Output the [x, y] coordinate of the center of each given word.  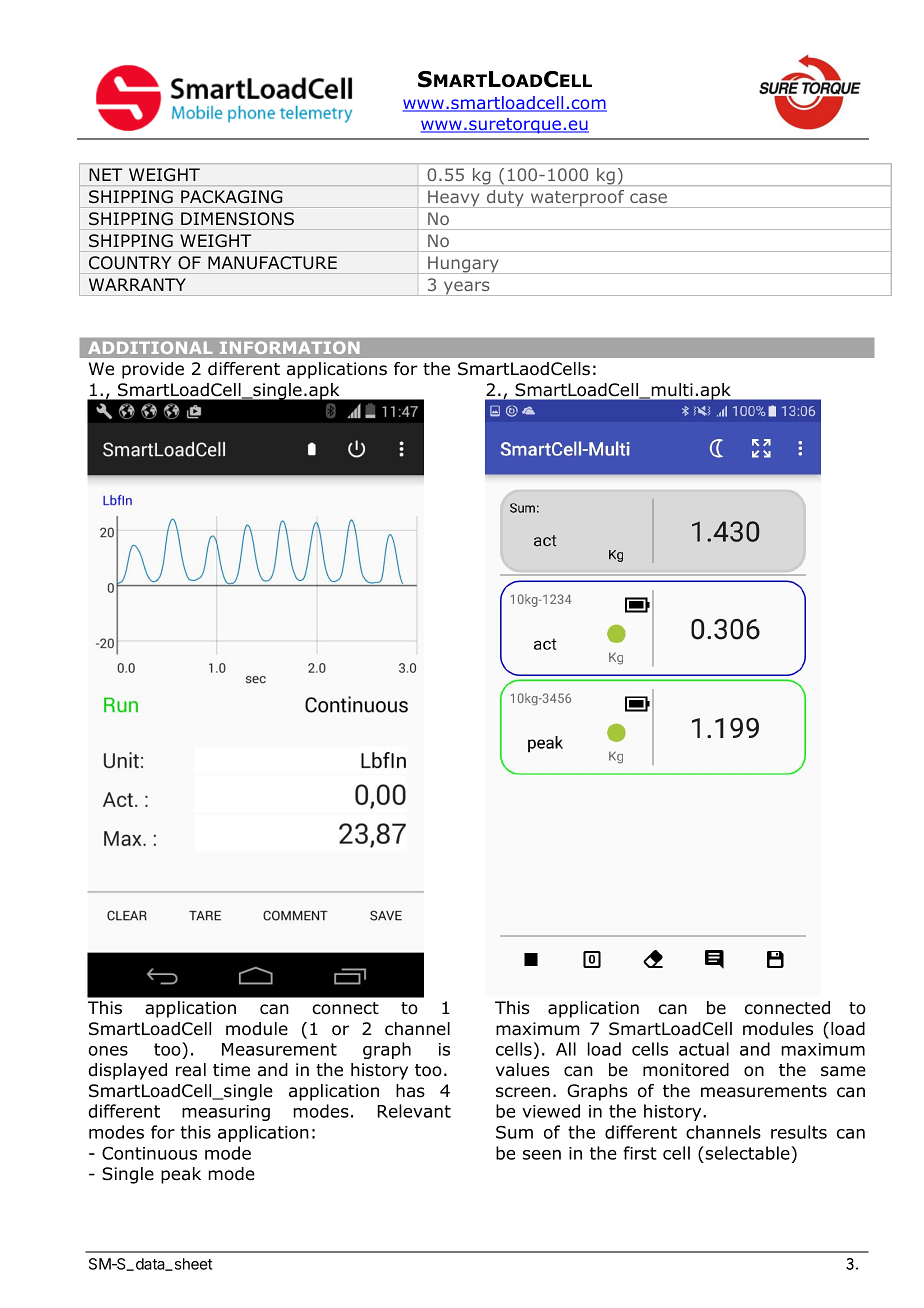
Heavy [454, 199]
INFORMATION [289, 348]
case [648, 198]
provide [153, 370]
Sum [514, 1132]
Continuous [149, 1153]
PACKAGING [231, 196]
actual [704, 1049]
